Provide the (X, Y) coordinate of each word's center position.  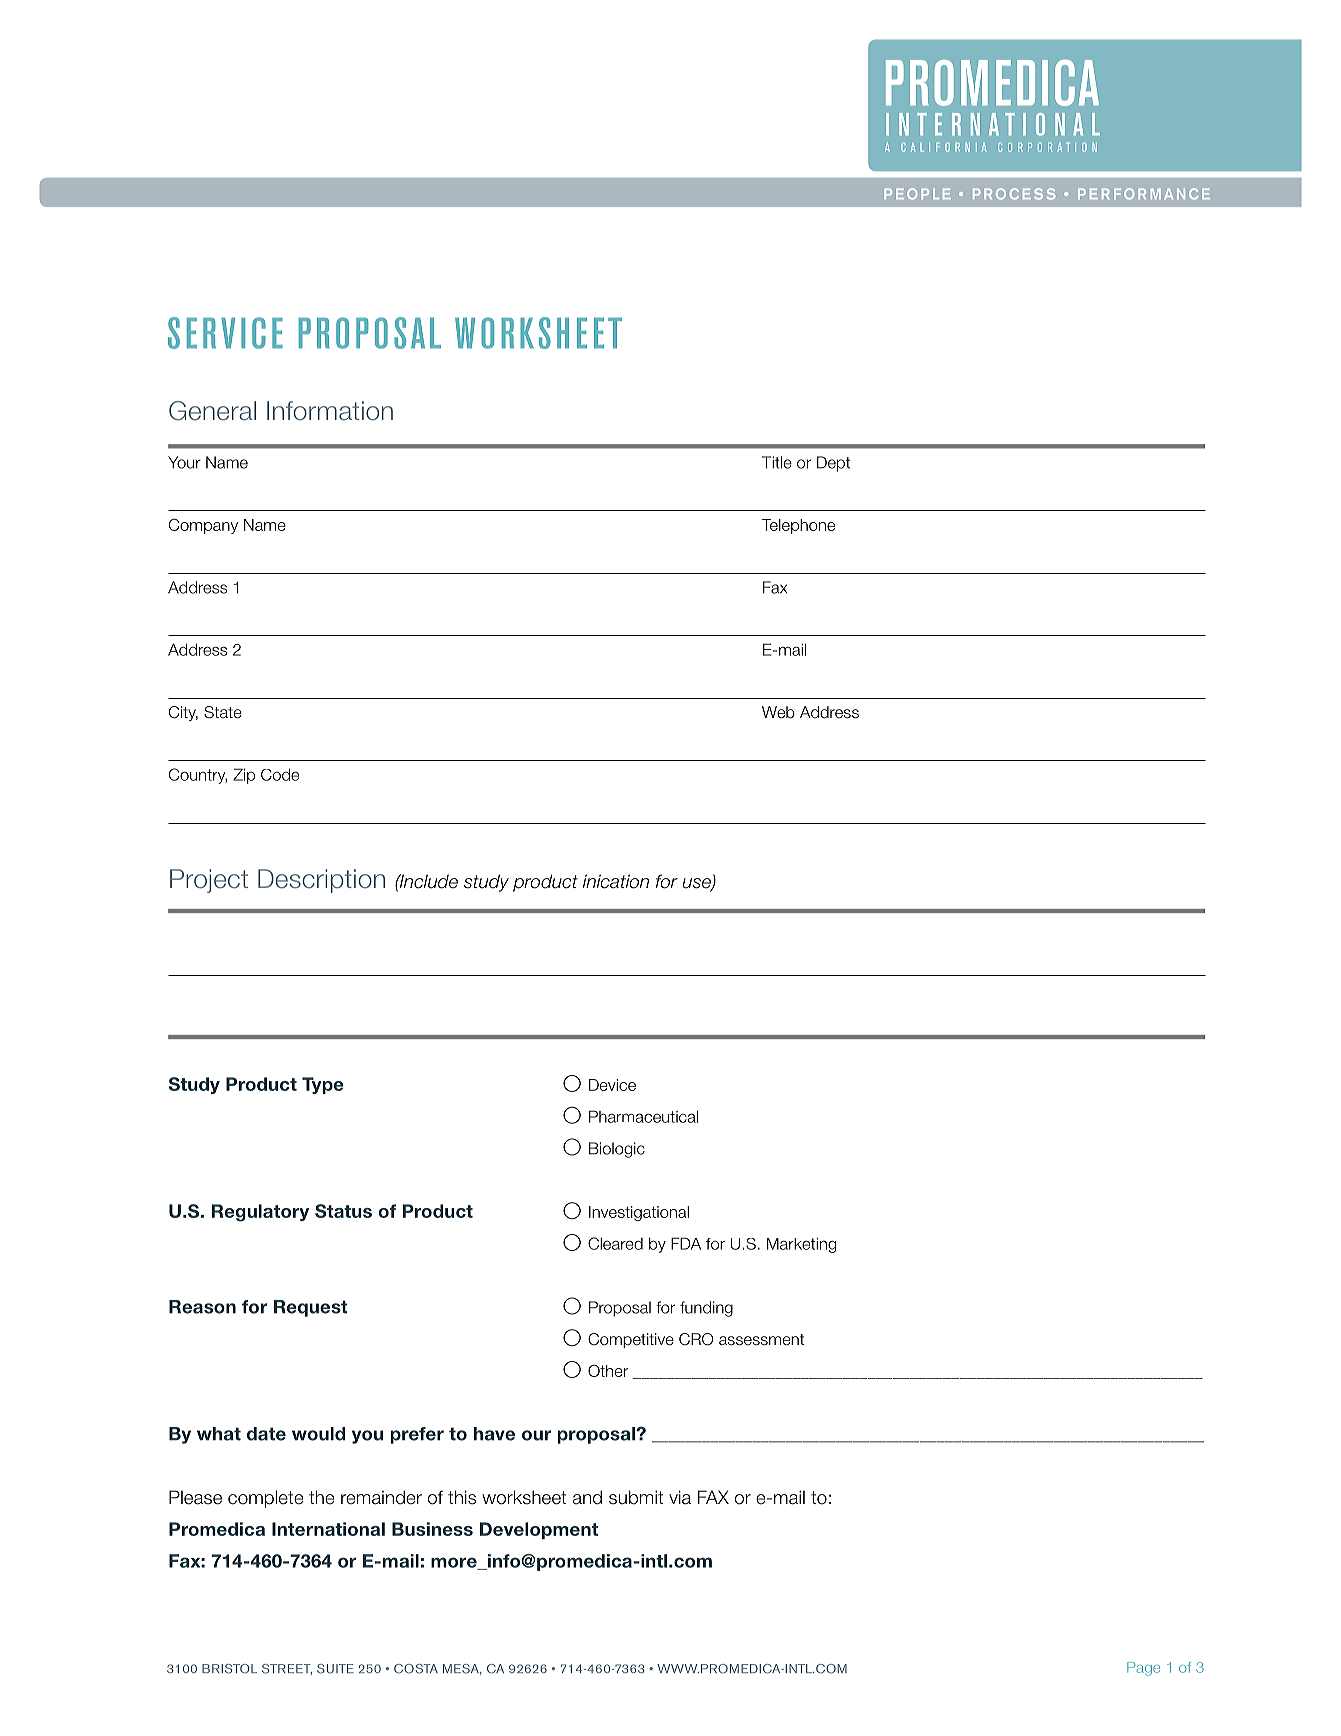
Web (778, 712)
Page (1143, 1669)
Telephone (798, 526)
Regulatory (260, 1213)
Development (539, 1530)
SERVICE (225, 333)
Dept (833, 464)
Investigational (639, 1213)
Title (777, 462)
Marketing (801, 1245)
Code (280, 774)
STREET (287, 1669)
